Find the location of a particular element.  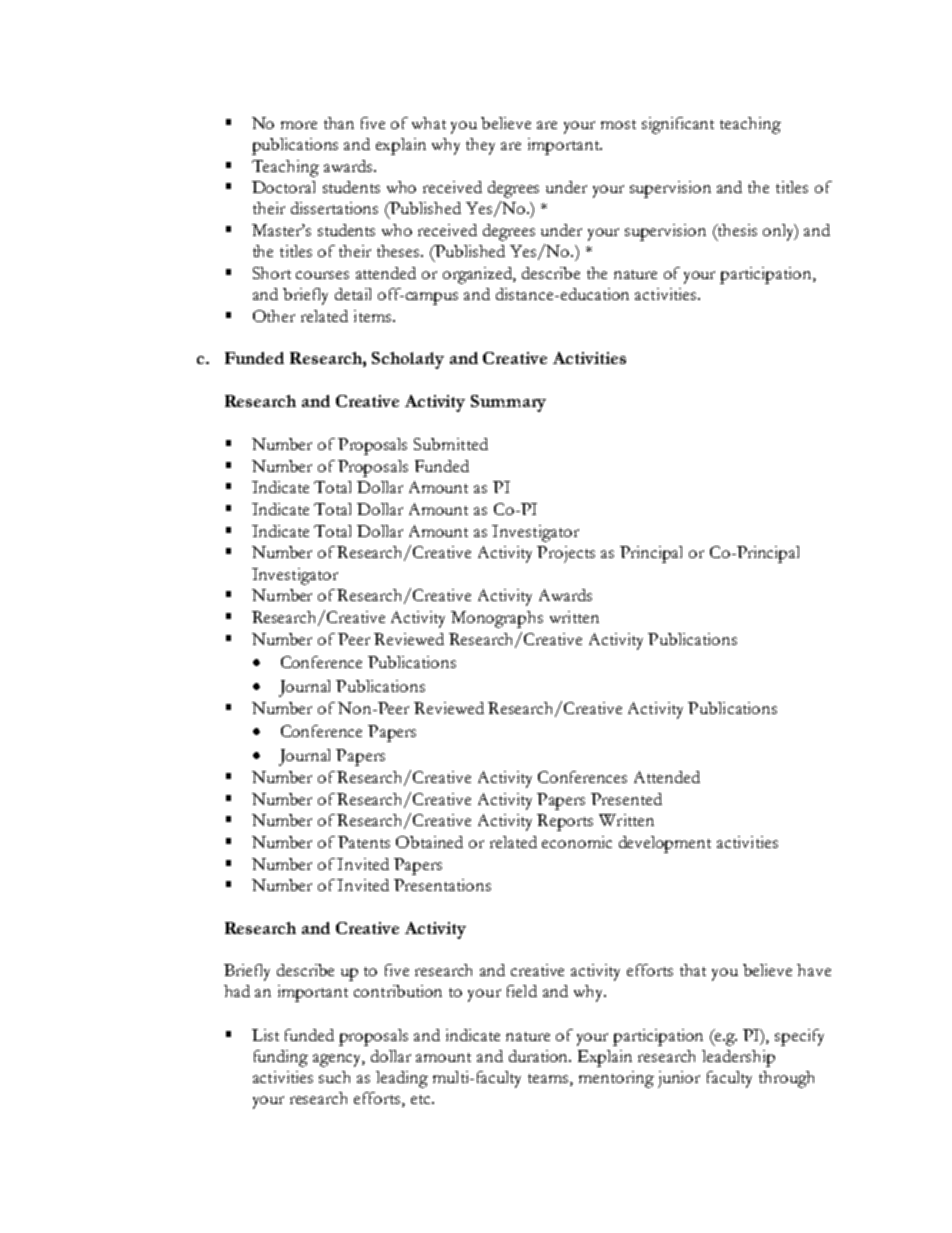

leadership is located at coordinates (738, 1058).
